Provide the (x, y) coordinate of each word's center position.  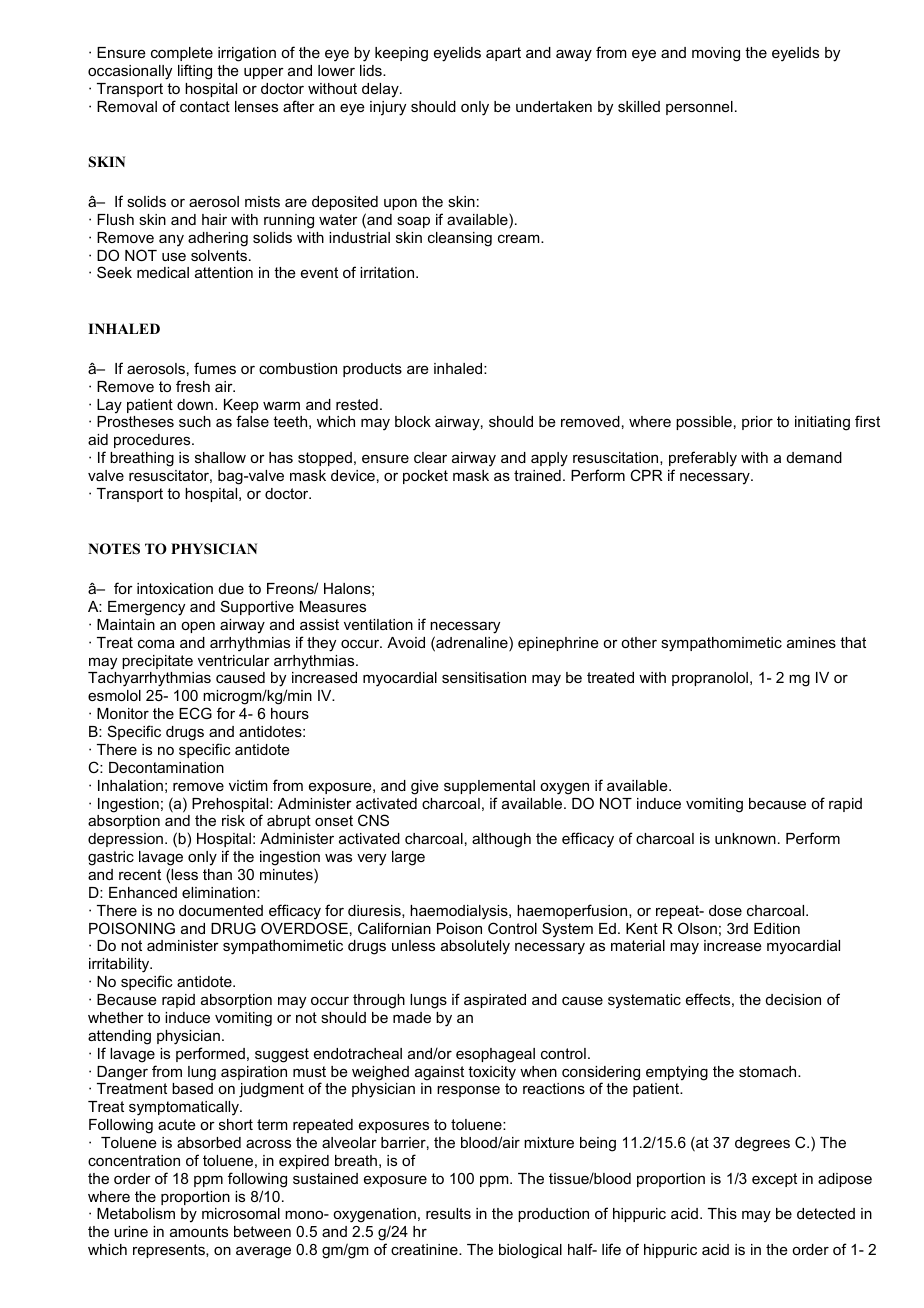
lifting (195, 72)
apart (503, 54)
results (448, 1213)
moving (716, 54)
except (774, 1180)
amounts (199, 1231)
